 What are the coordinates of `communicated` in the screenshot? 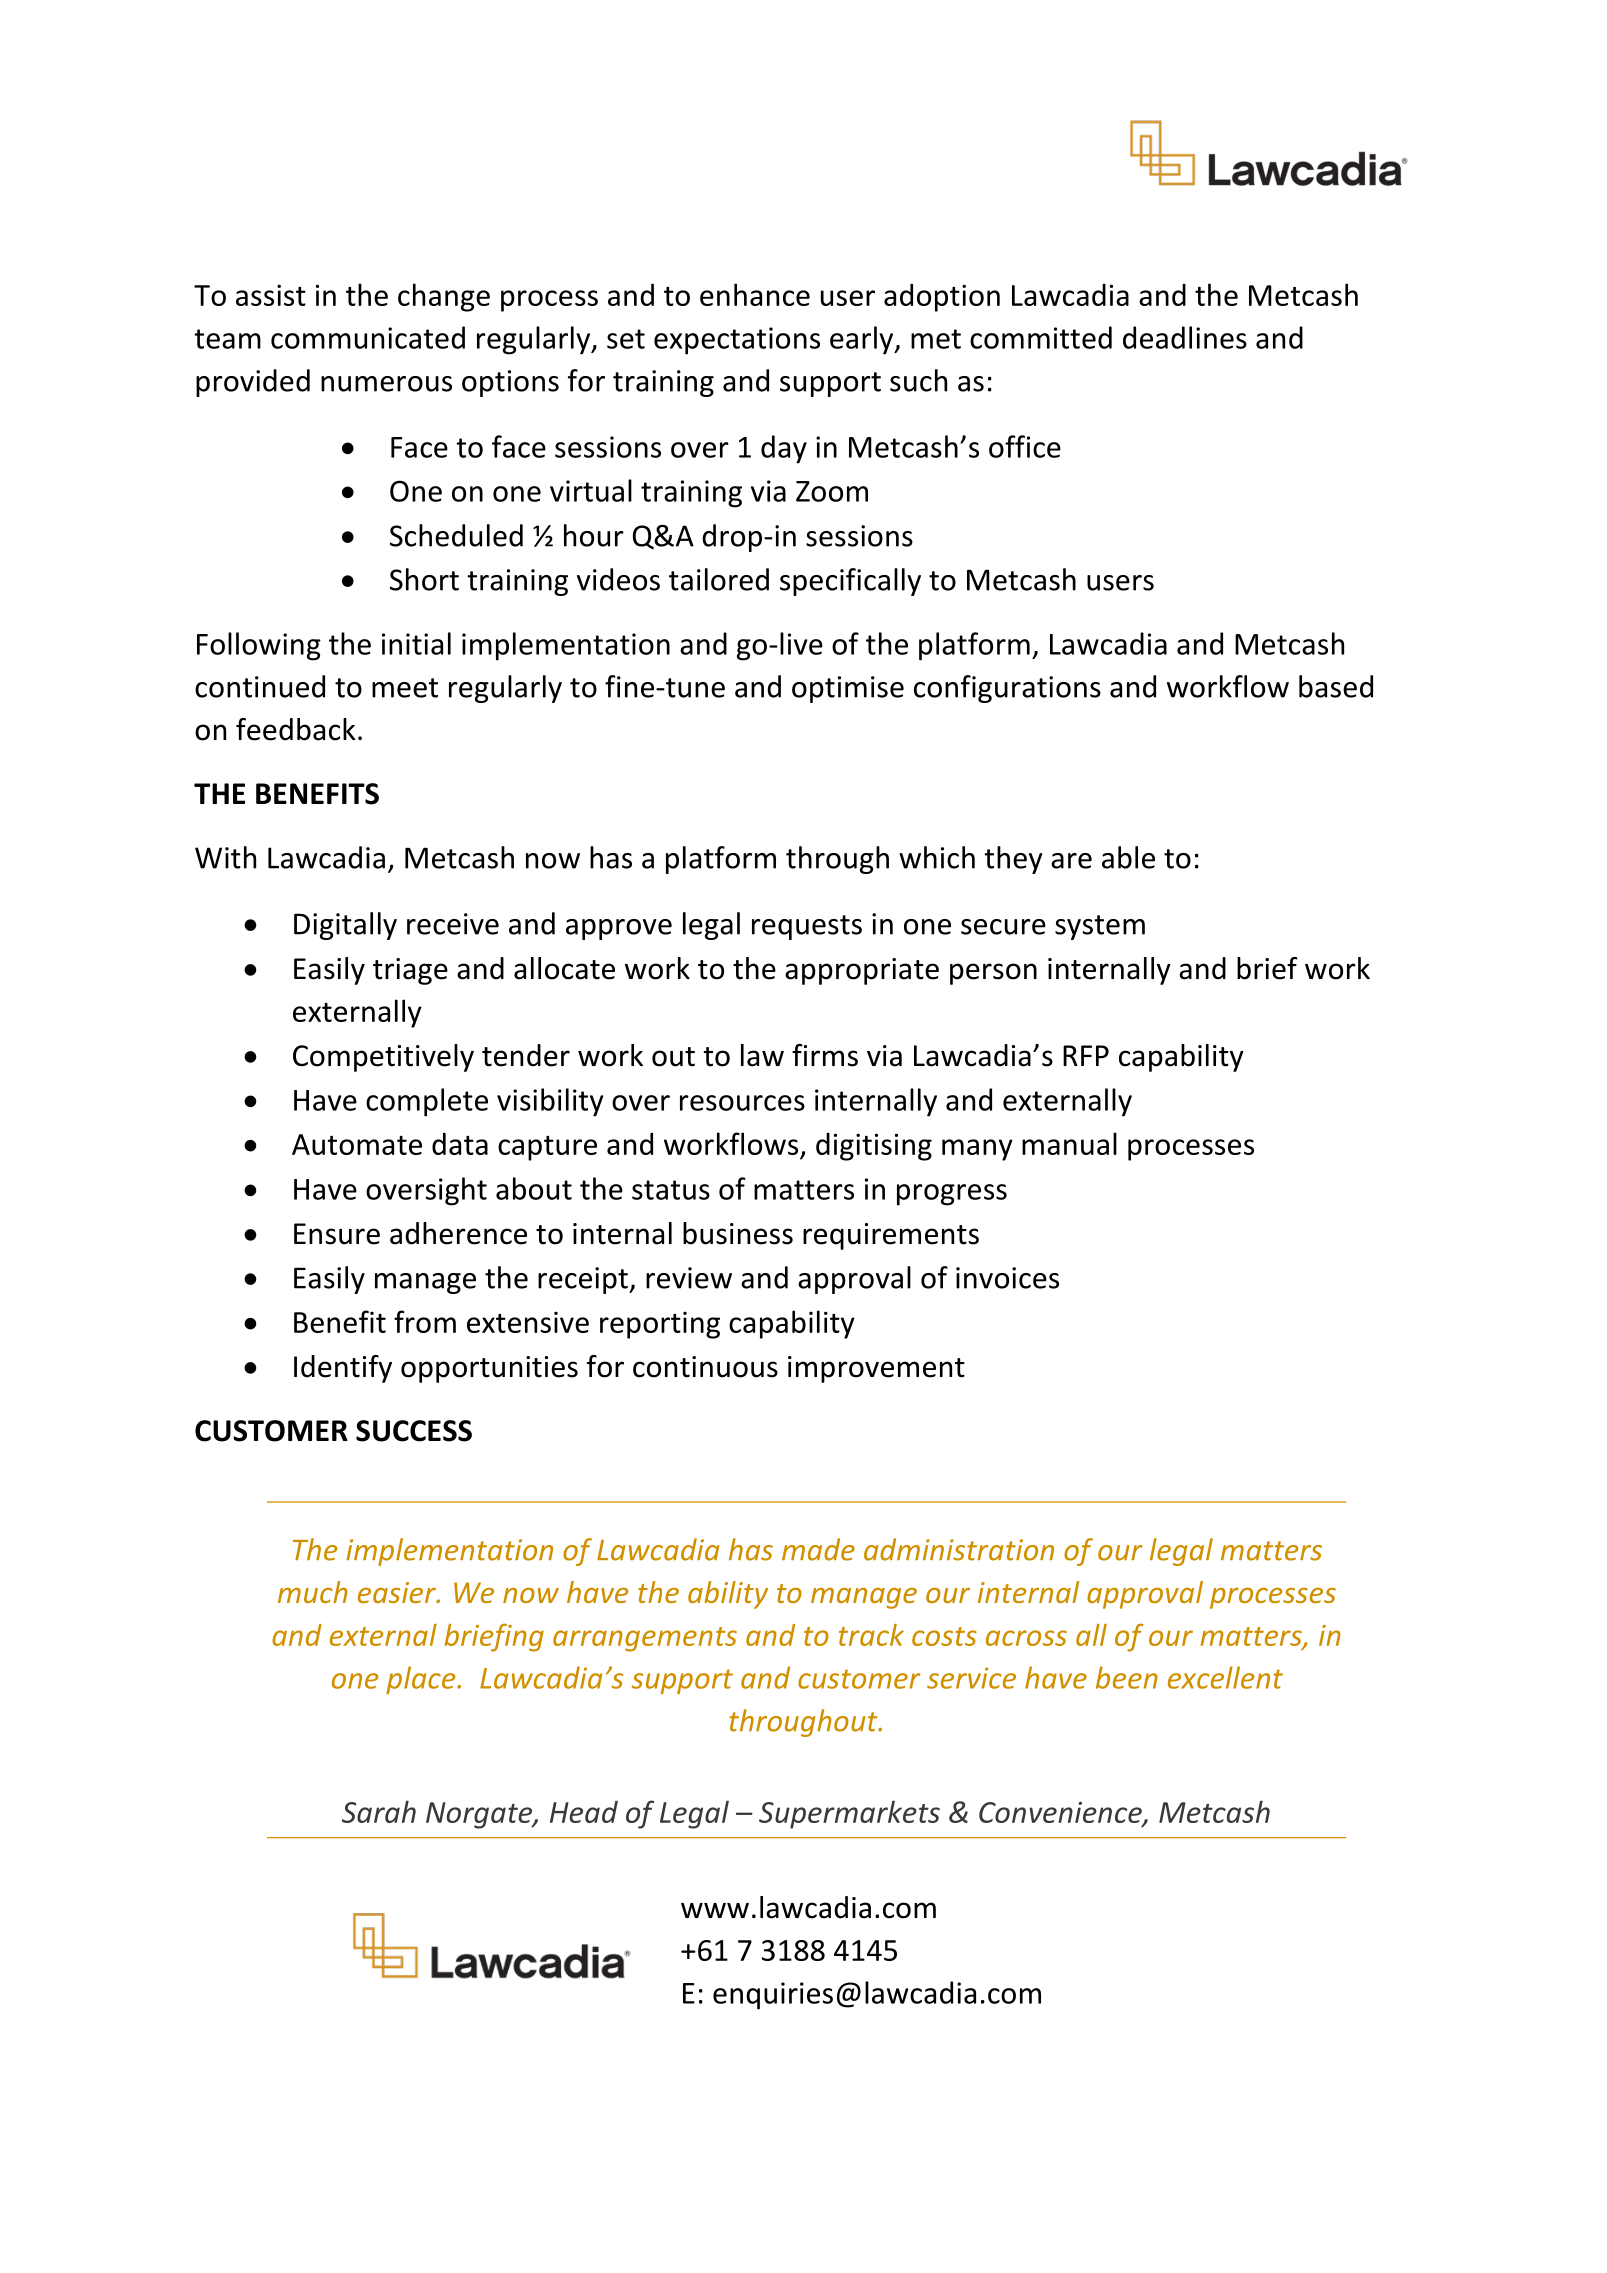 It's located at (368, 337).
